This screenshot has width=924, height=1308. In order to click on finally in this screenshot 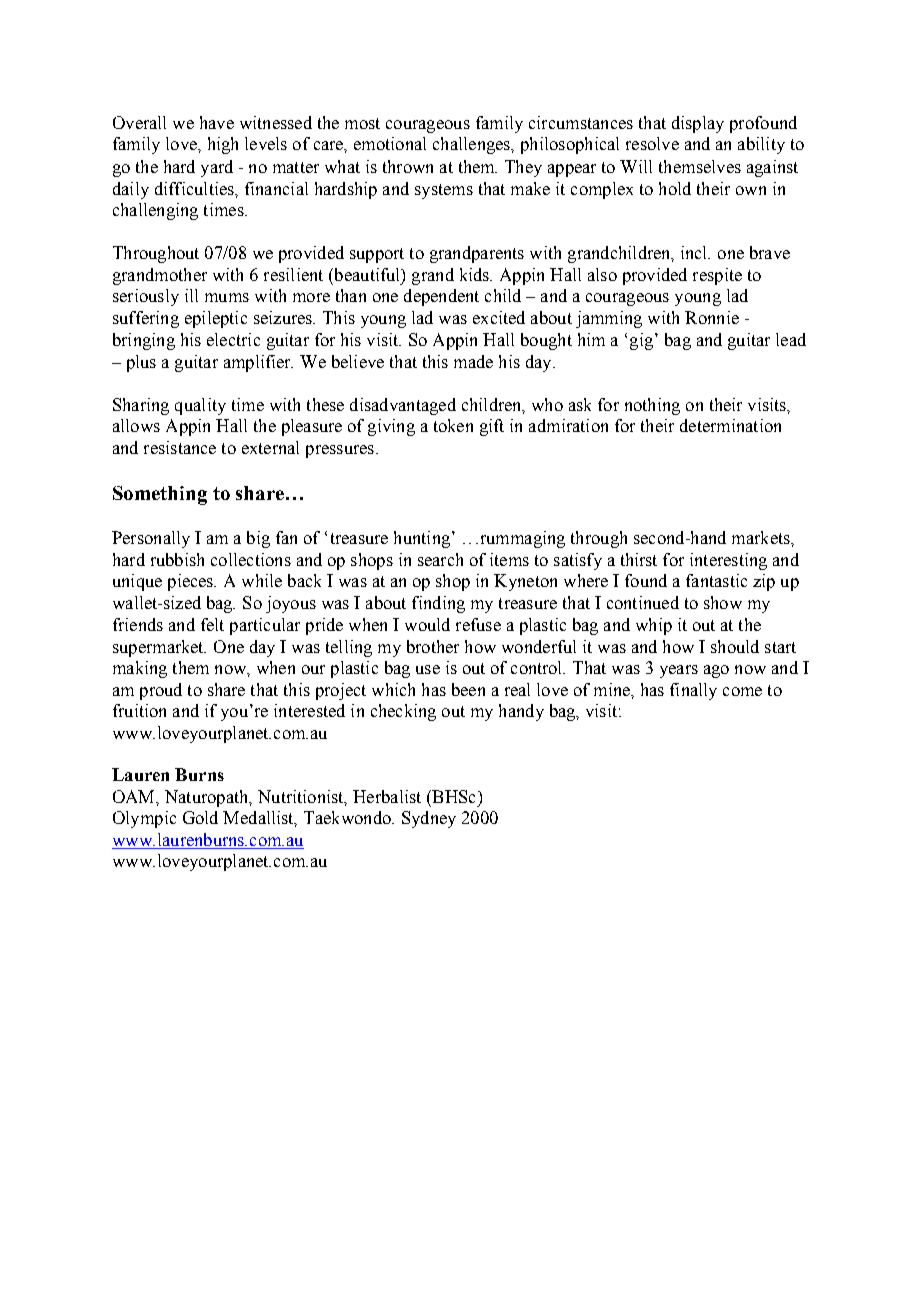, I will do `click(693, 691)`.
